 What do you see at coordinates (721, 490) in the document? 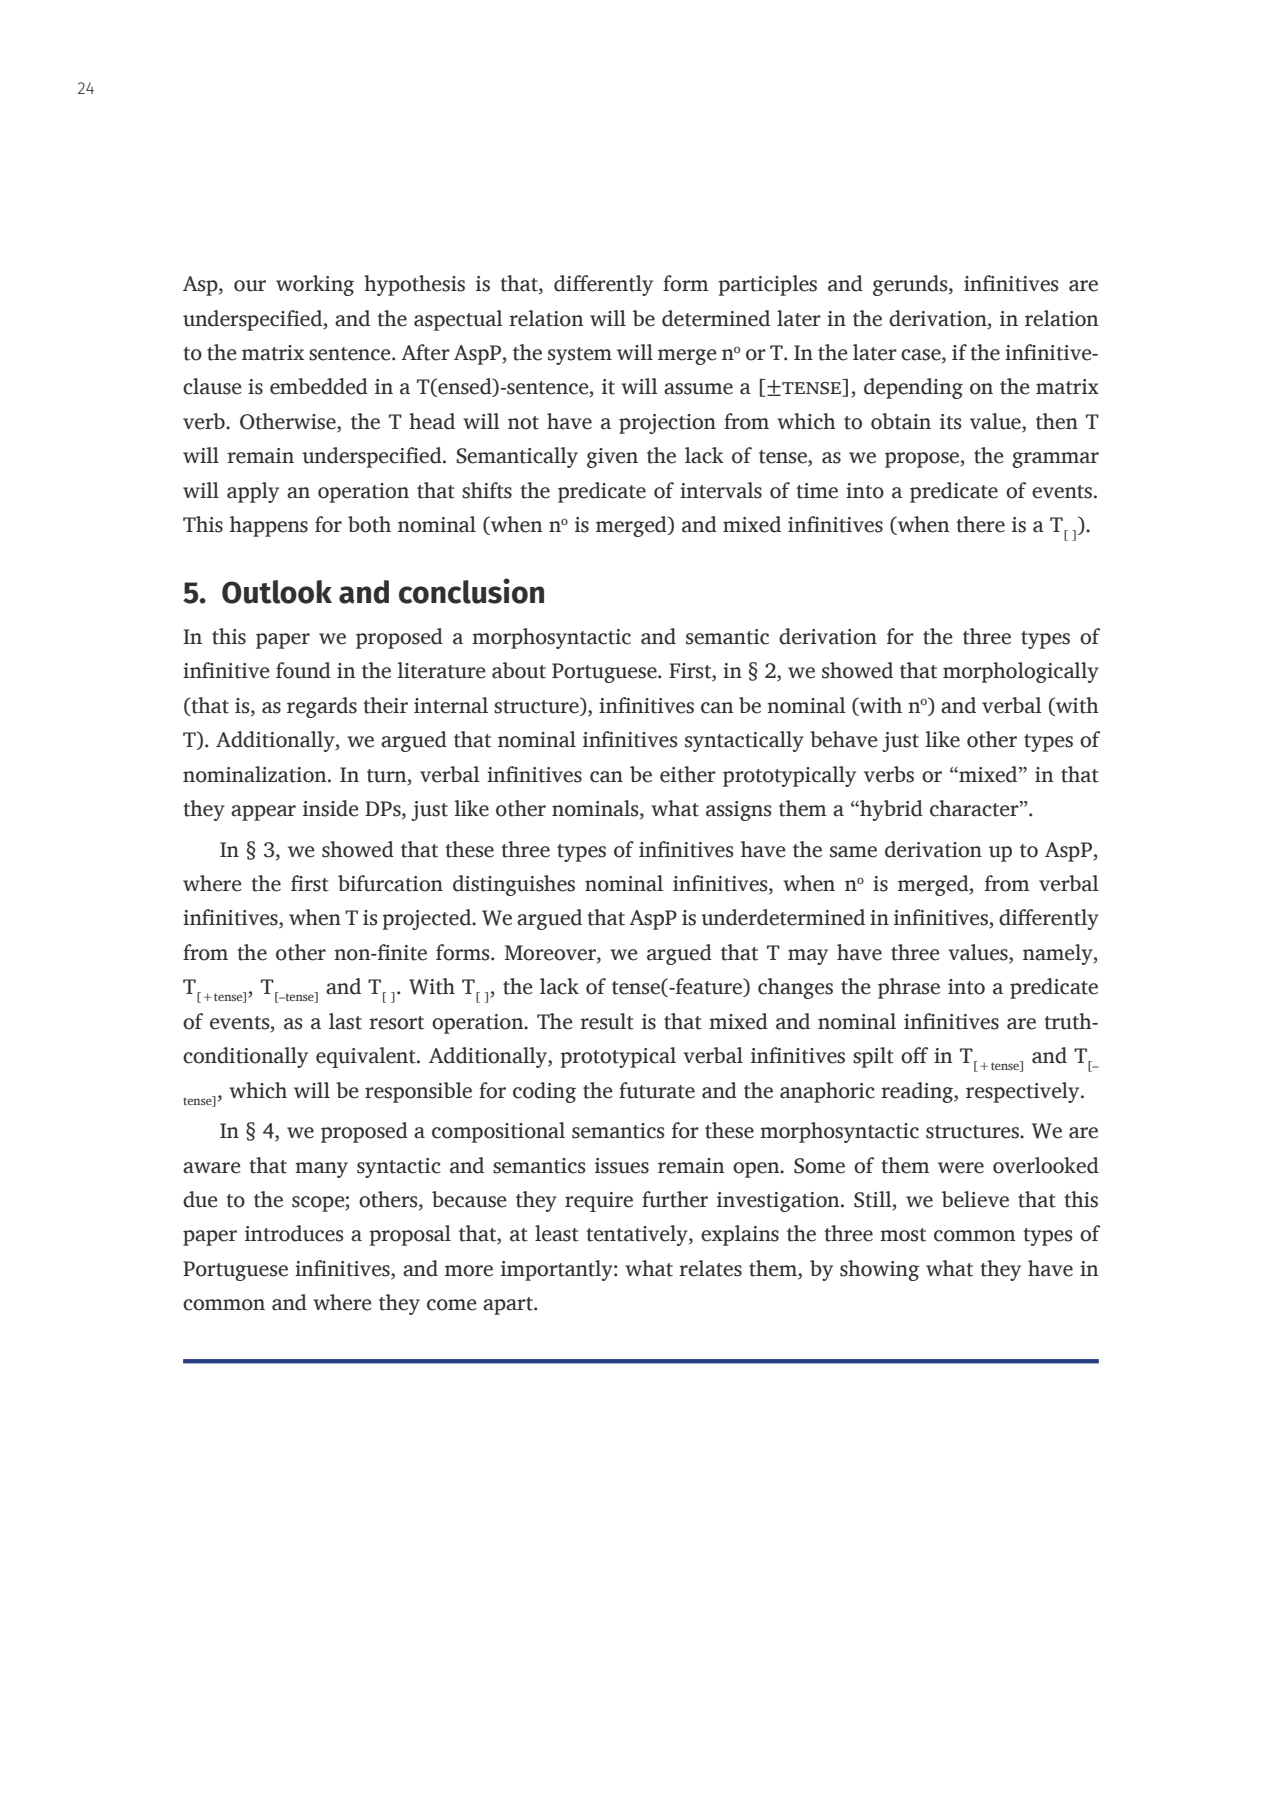
I see `intervals` at bounding box center [721, 490].
